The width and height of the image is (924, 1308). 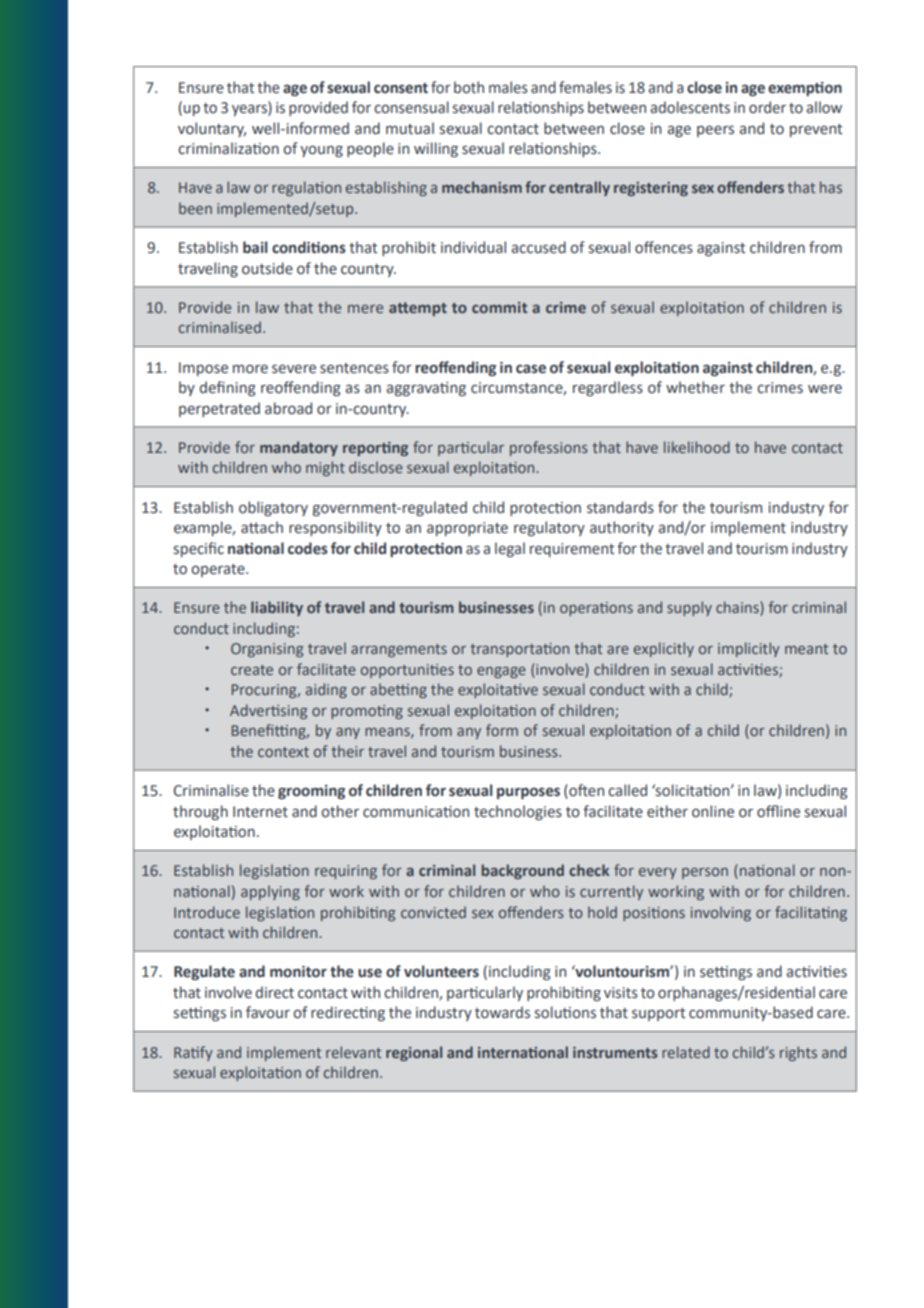 I want to click on professions, so click(x=549, y=448).
